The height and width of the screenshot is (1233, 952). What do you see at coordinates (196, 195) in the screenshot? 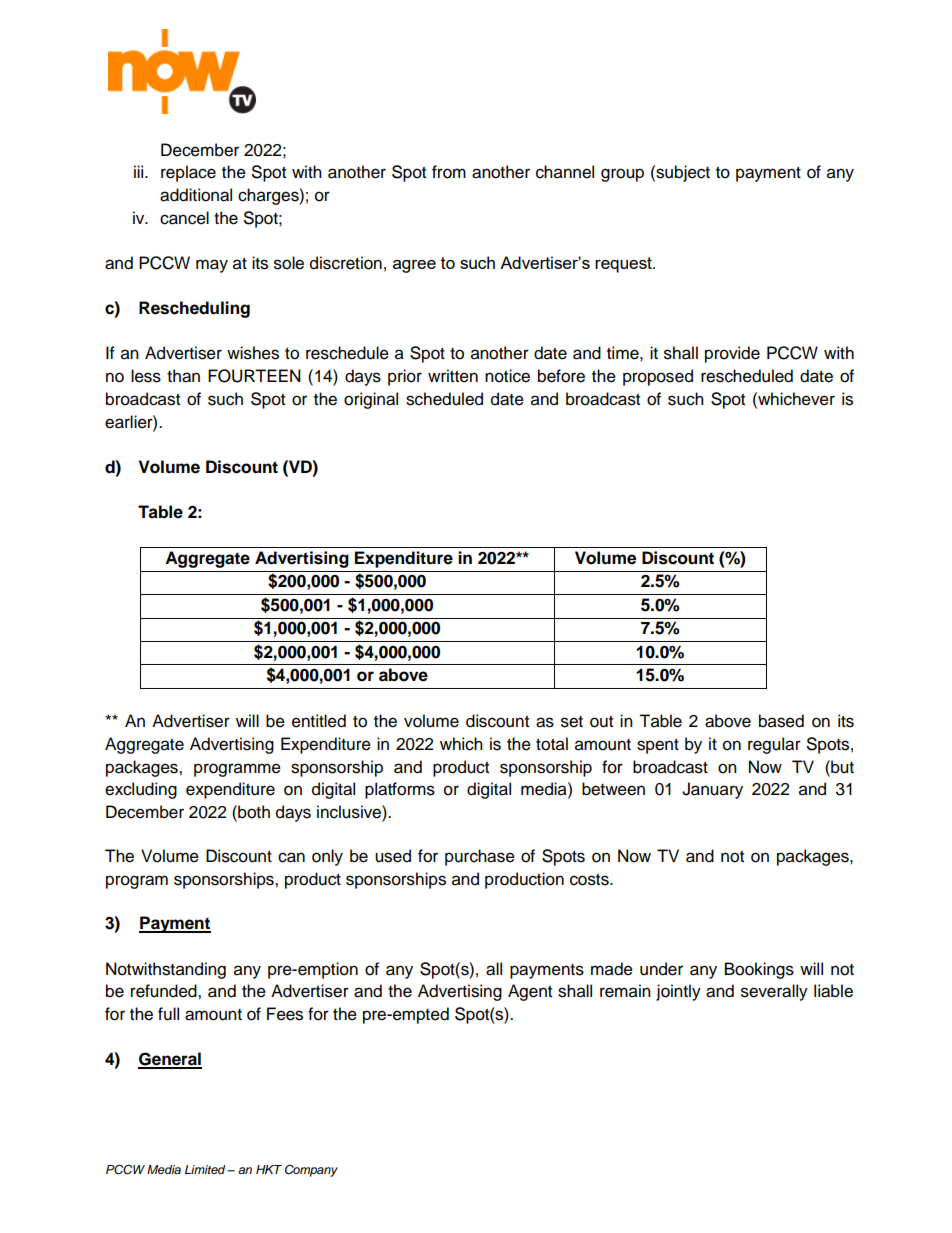
I see `additional` at bounding box center [196, 195].
